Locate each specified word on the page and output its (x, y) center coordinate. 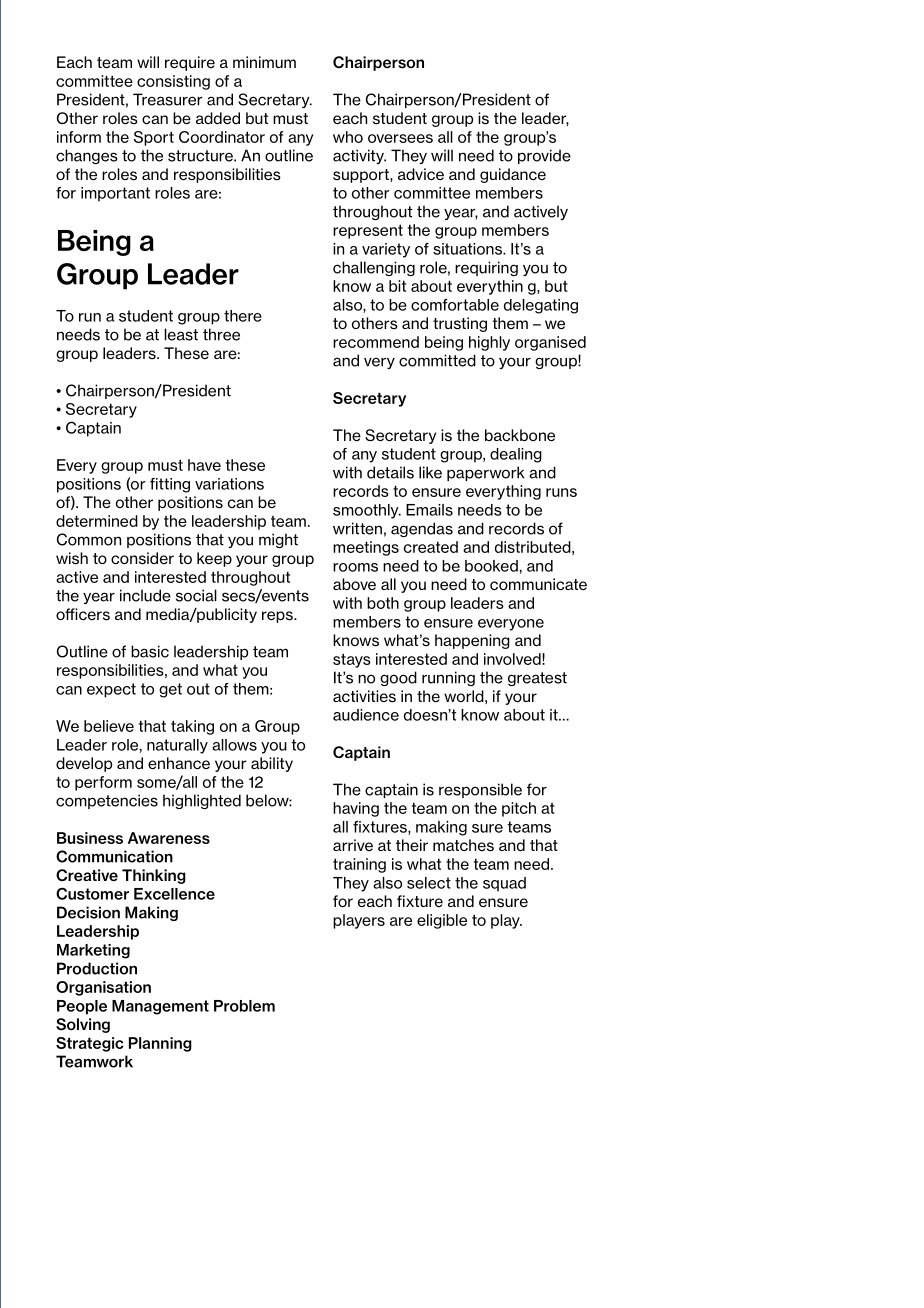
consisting (173, 82)
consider (142, 558)
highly (489, 343)
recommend (376, 342)
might (278, 540)
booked (491, 566)
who (348, 137)
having (356, 809)
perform (103, 783)
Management (160, 1007)
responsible (480, 790)
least (181, 334)
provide (544, 156)
